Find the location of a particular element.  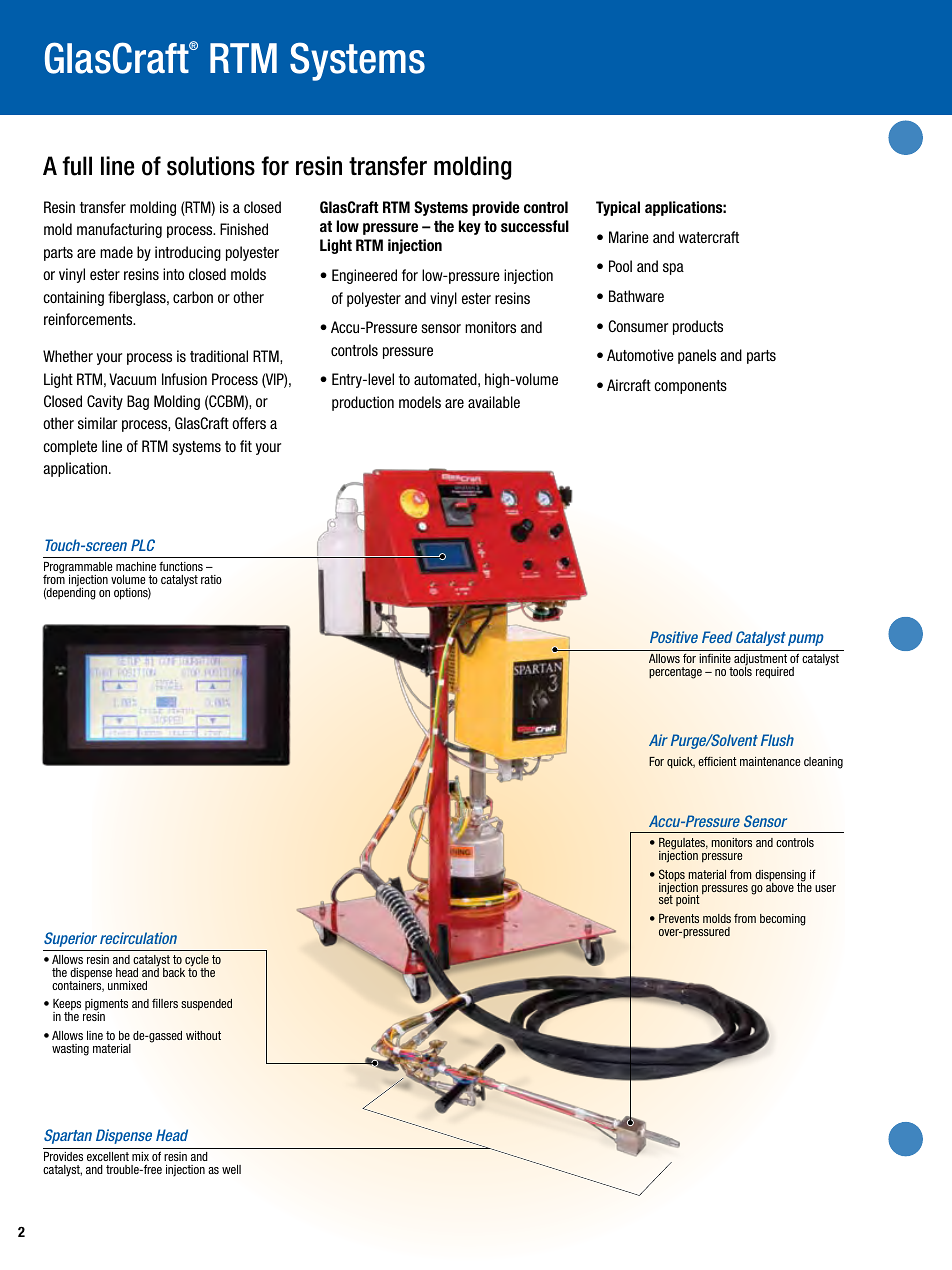

key is located at coordinates (470, 227).
